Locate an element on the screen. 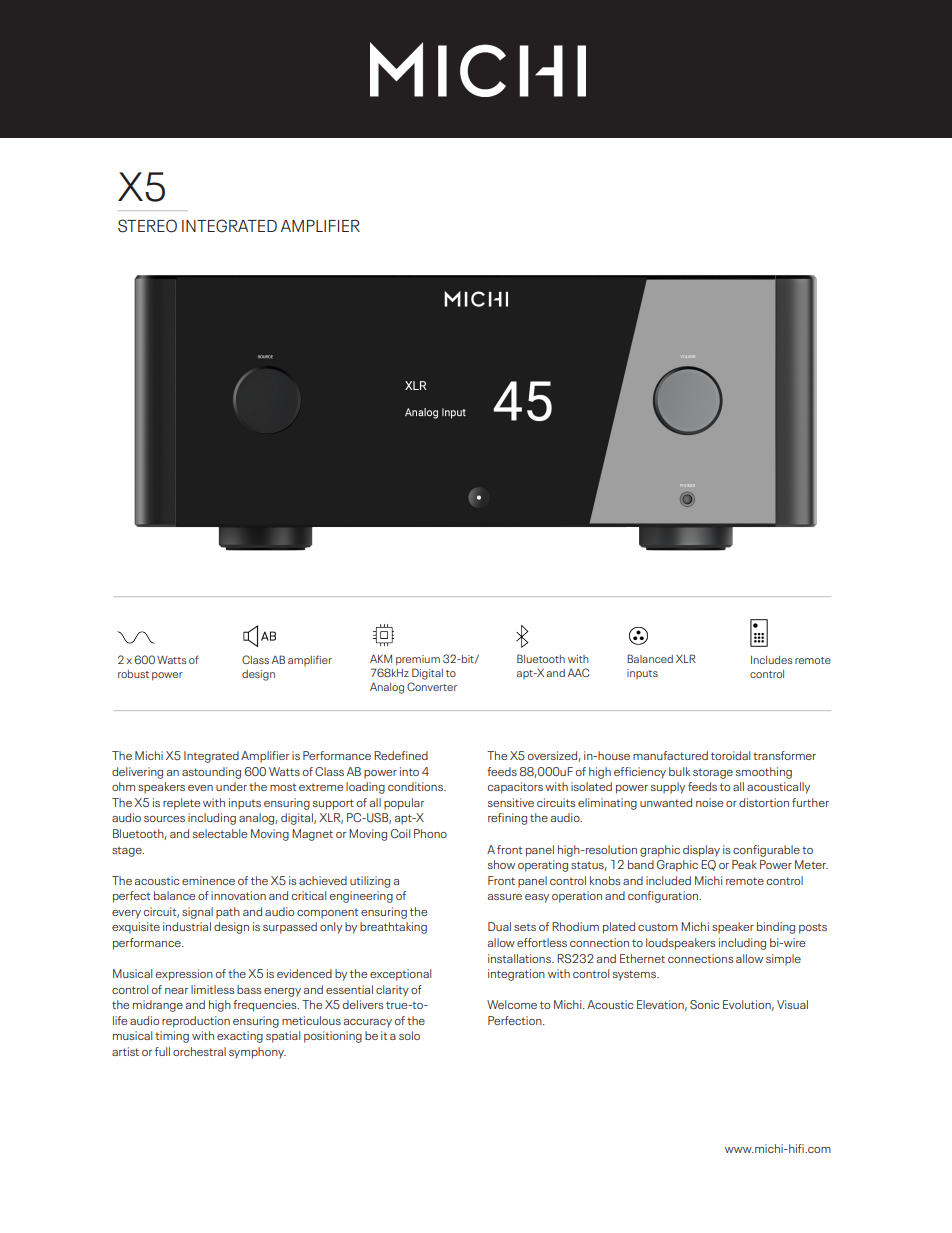 This screenshot has height=1233, width=952. astounding is located at coordinates (211, 773).
